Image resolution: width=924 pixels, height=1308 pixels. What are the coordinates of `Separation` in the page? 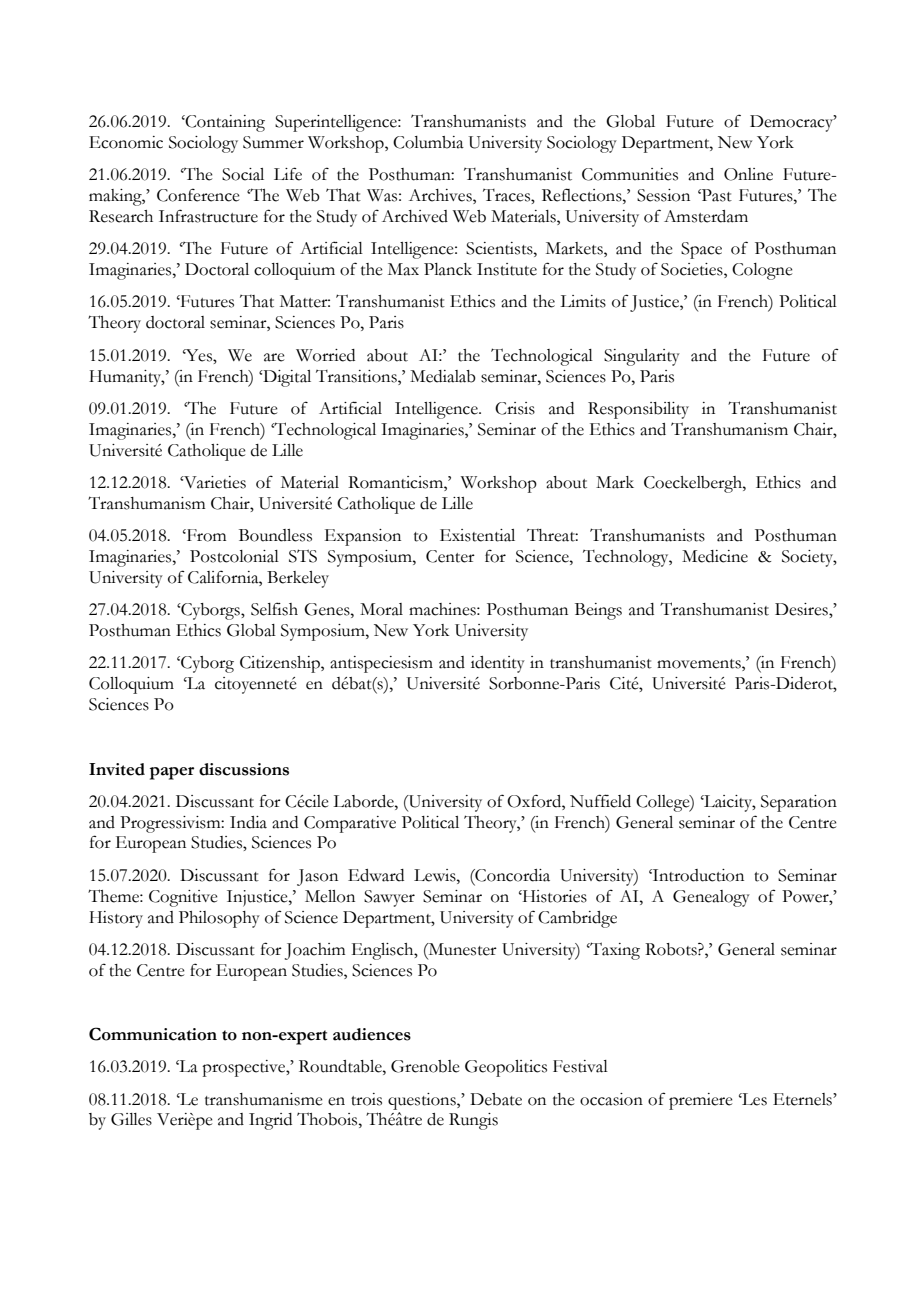 It's located at (799, 803).
